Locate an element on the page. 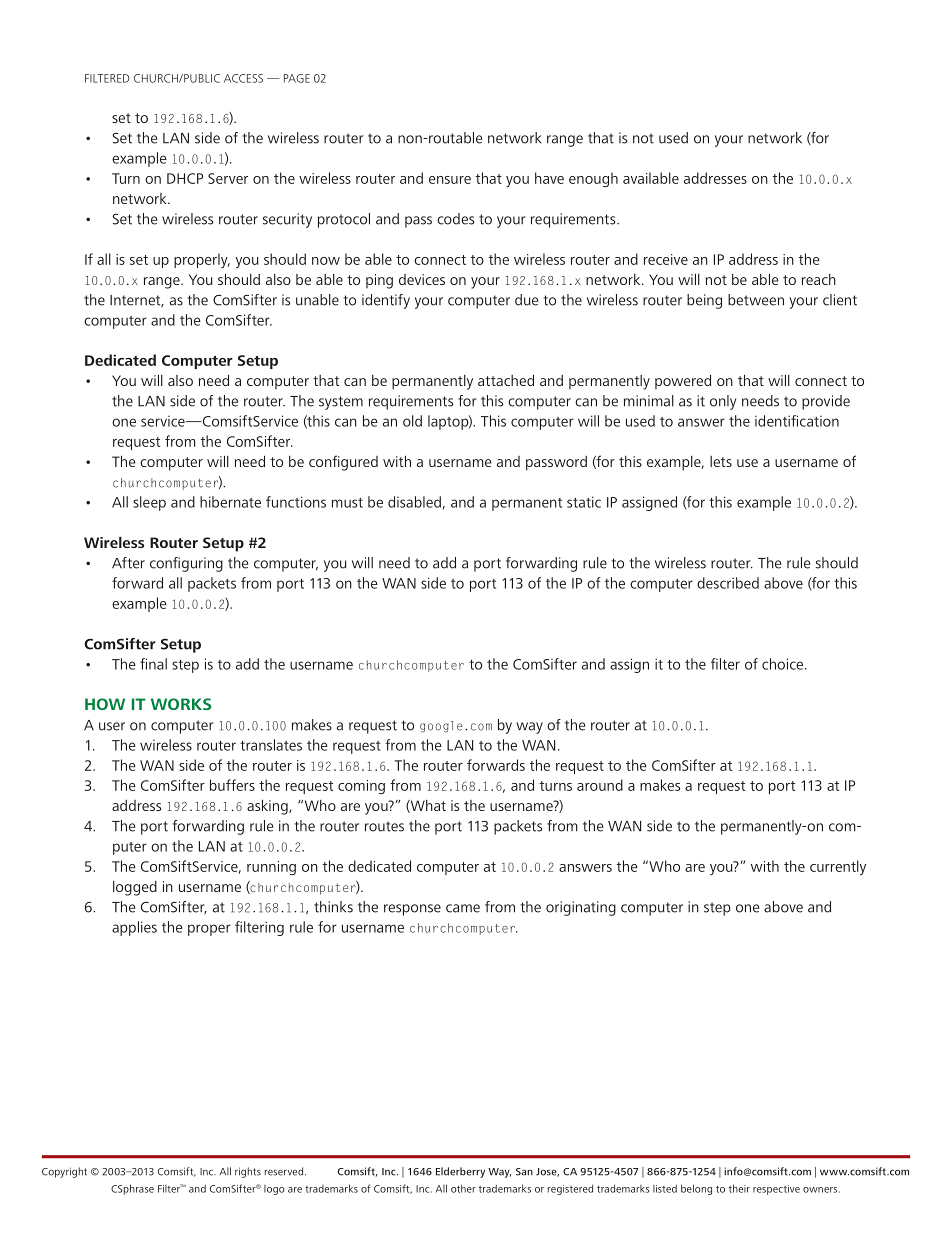 This document has height=1233, width=952. DHCP is located at coordinates (185, 178).
